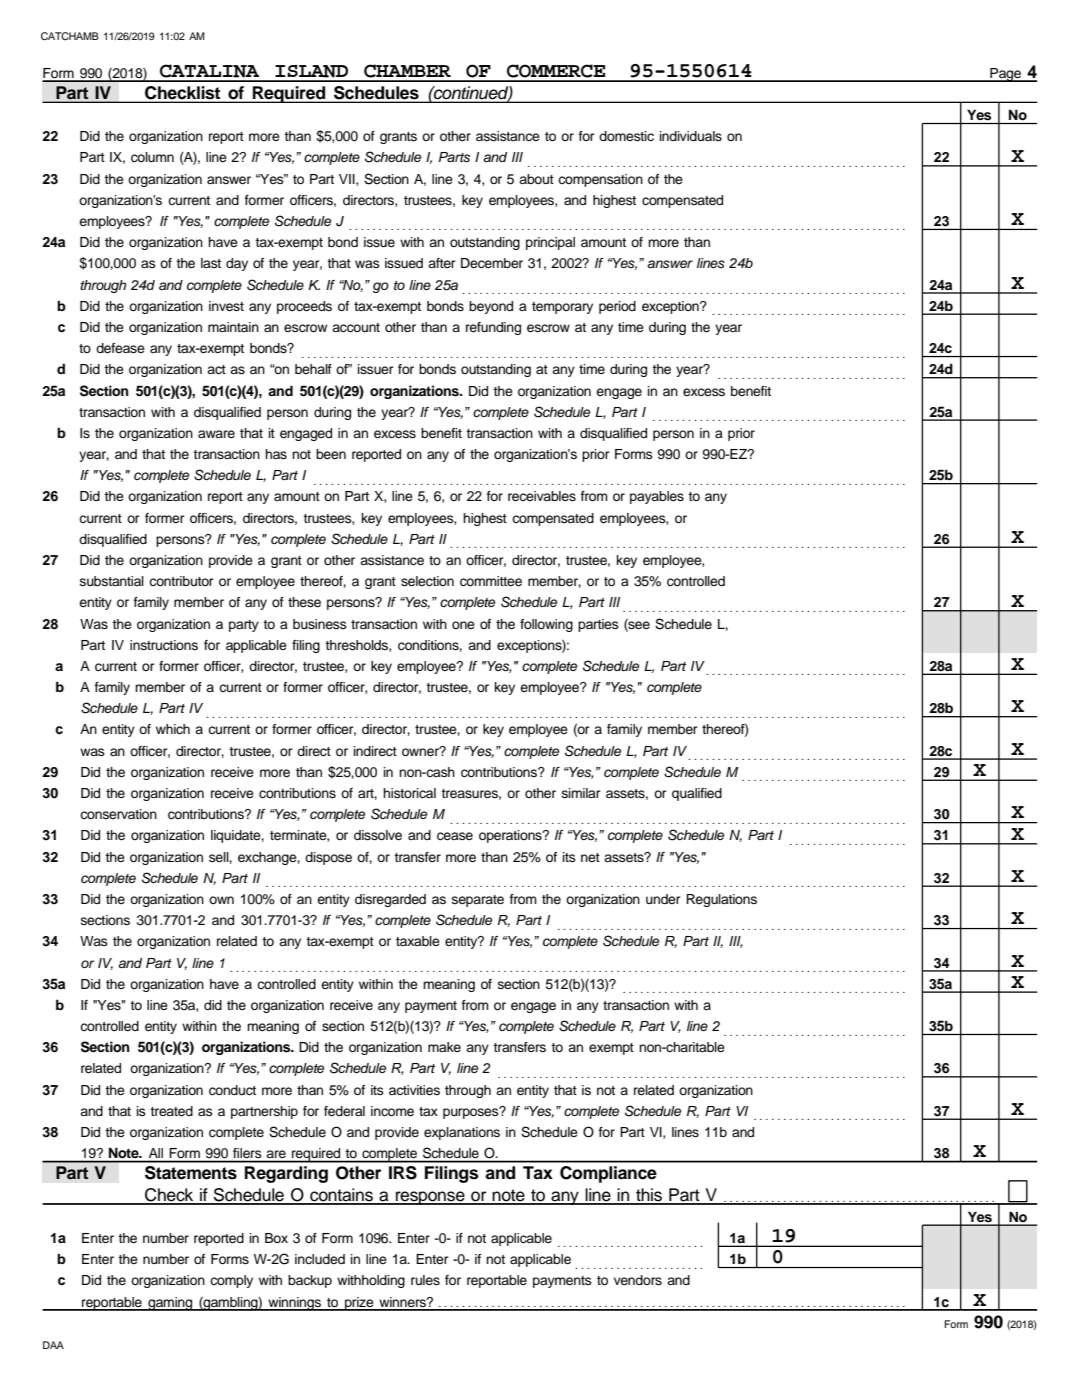 This screenshot has height=1400, width=1082. Describe the element at coordinates (170, 1304) in the screenshot. I see `gaming` at that location.
